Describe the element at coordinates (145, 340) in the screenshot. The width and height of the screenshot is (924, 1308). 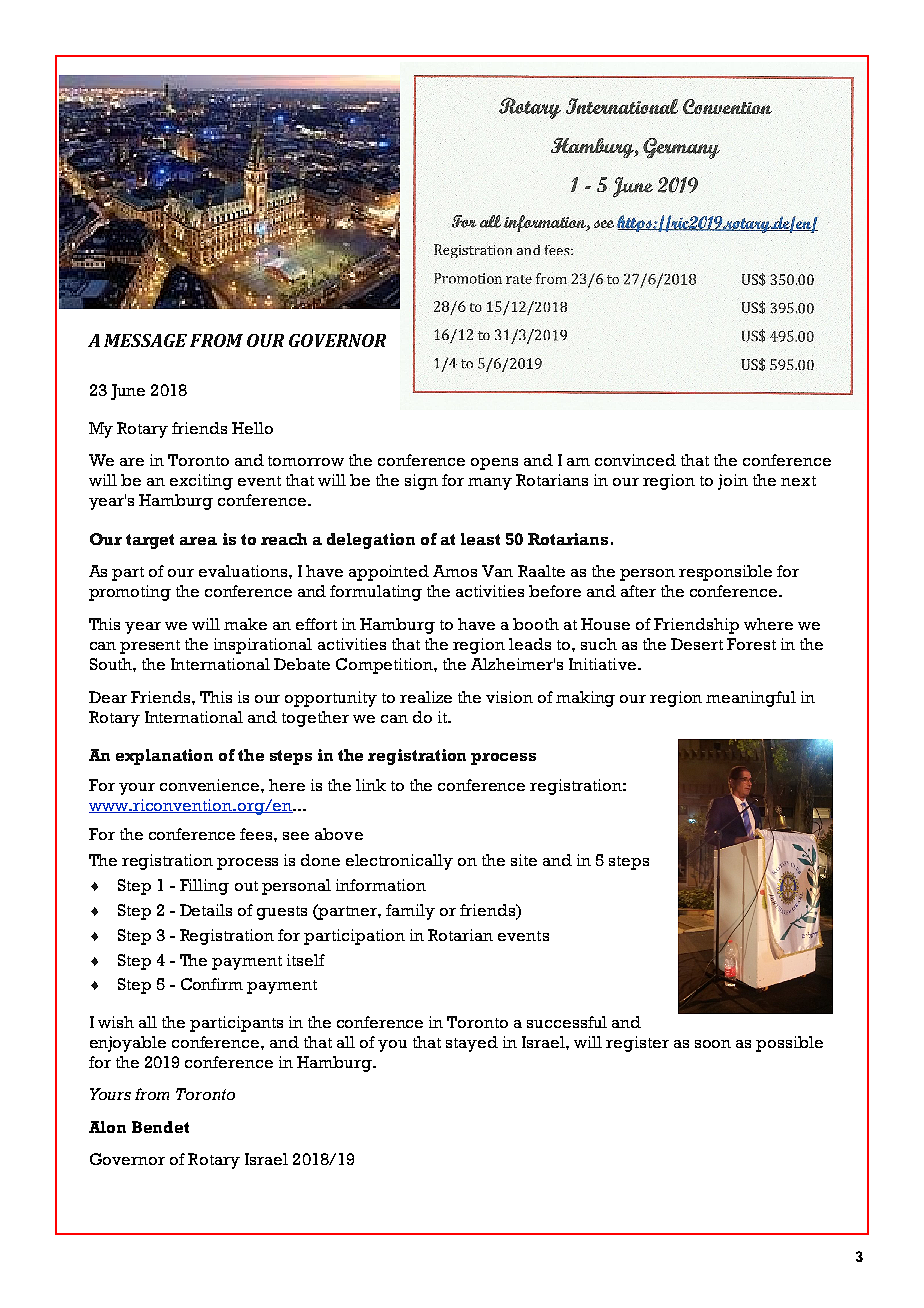
I see `MESSAGE` at that location.
